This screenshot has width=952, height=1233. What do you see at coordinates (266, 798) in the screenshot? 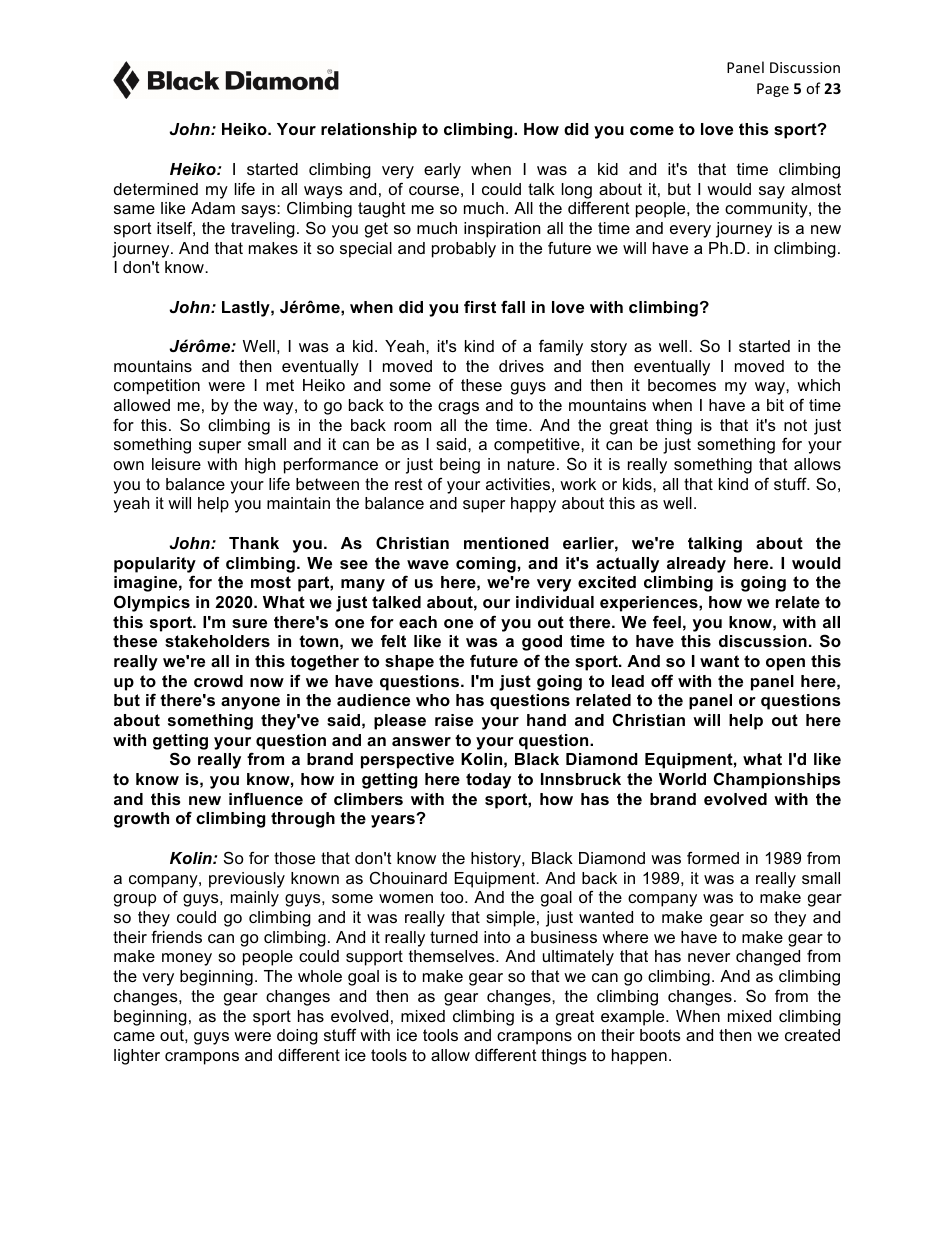
I see `influence` at bounding box center [266, 798].
